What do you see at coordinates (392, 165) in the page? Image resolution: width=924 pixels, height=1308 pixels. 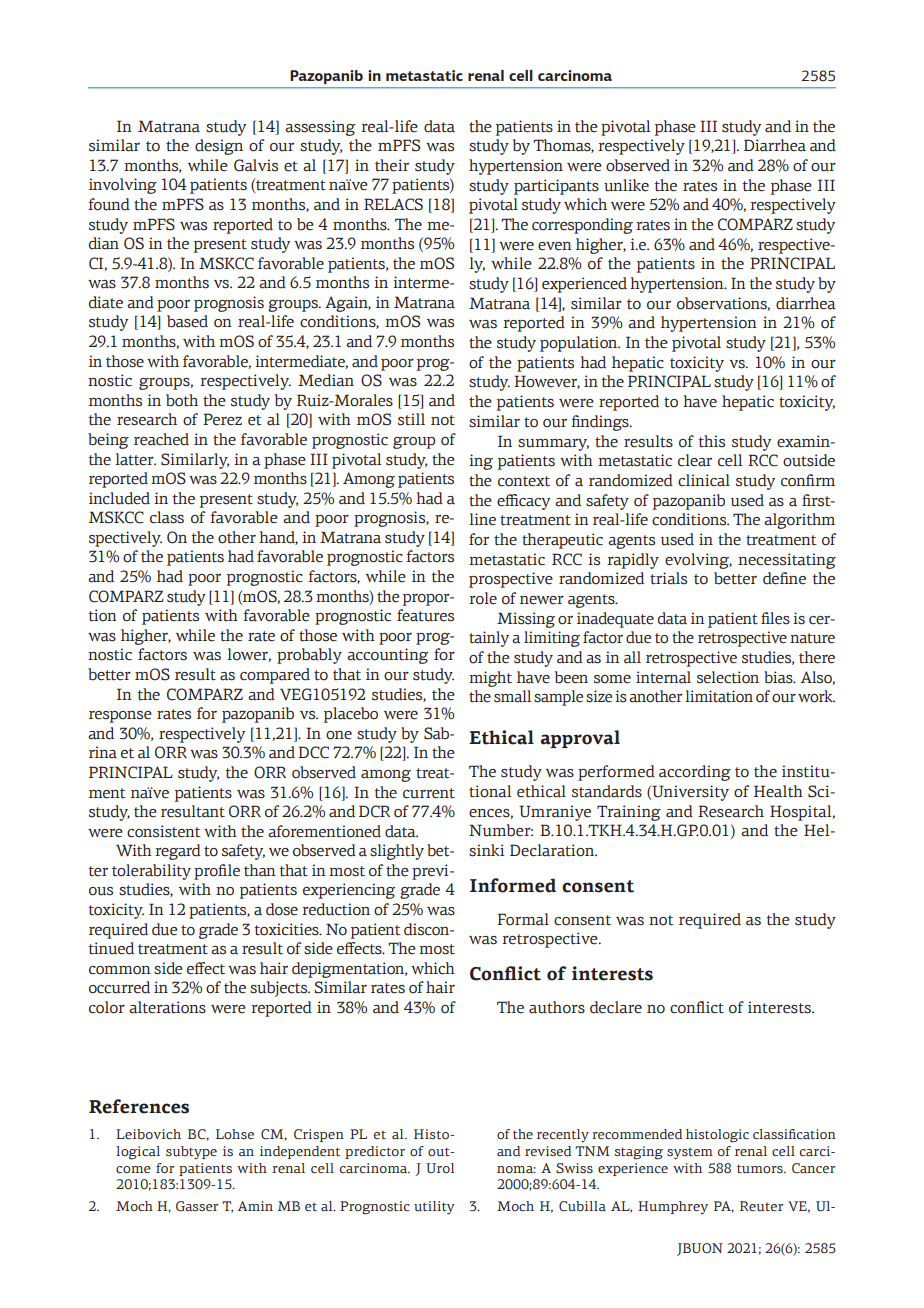 I see `their` at bounding box center [392, 165].
